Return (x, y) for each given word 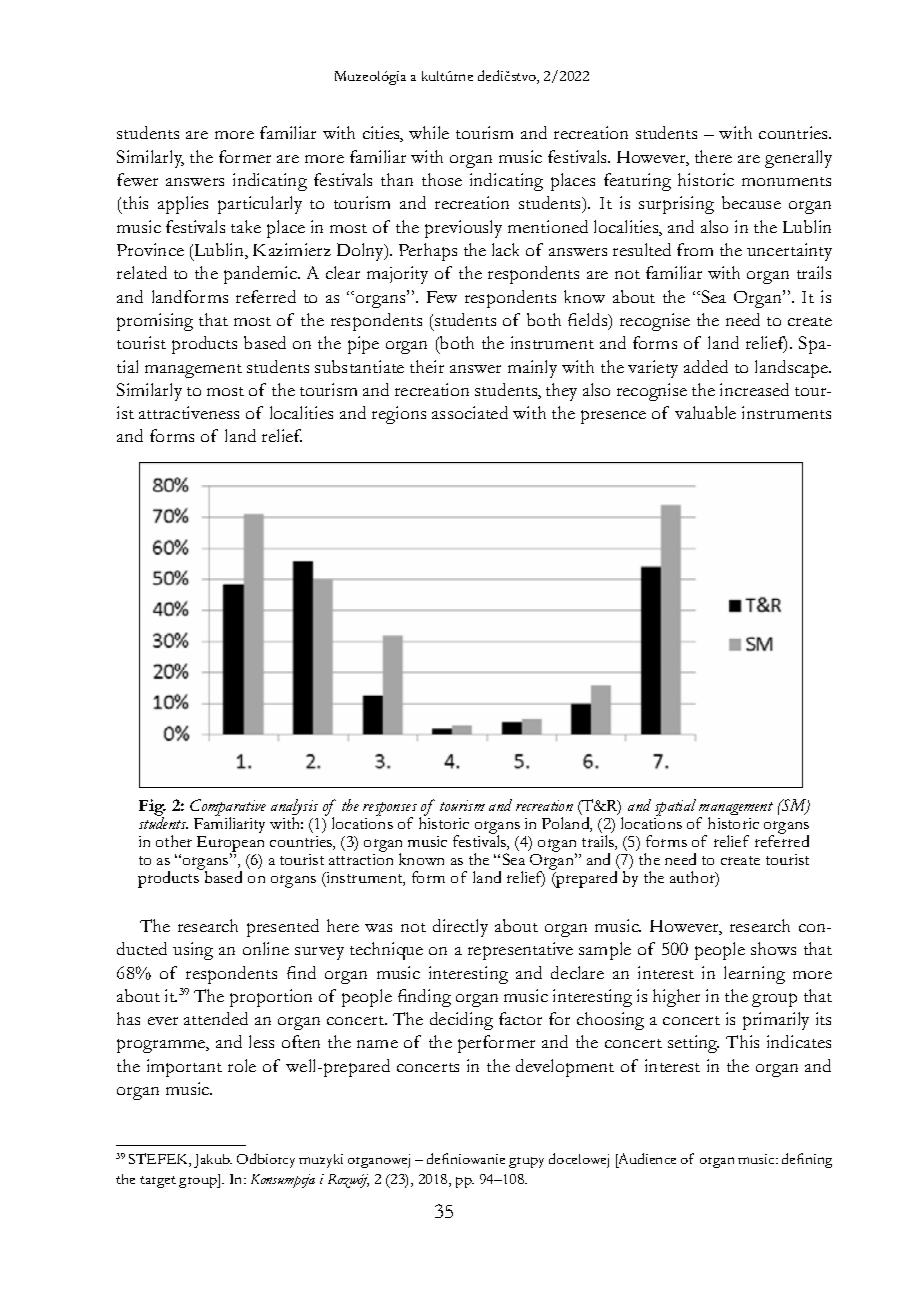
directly (460, 928)
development (565, 1068)
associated (470, 412)
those (442, 179)
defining (807, 1160)
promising (155, 322)
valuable (705, 412)
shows (773, 948)
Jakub (213, 1161)
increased (754, 389)
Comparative (228, 808)
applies (183, 205)
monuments (786, 181)
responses (390, 810)
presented (283, 928)
